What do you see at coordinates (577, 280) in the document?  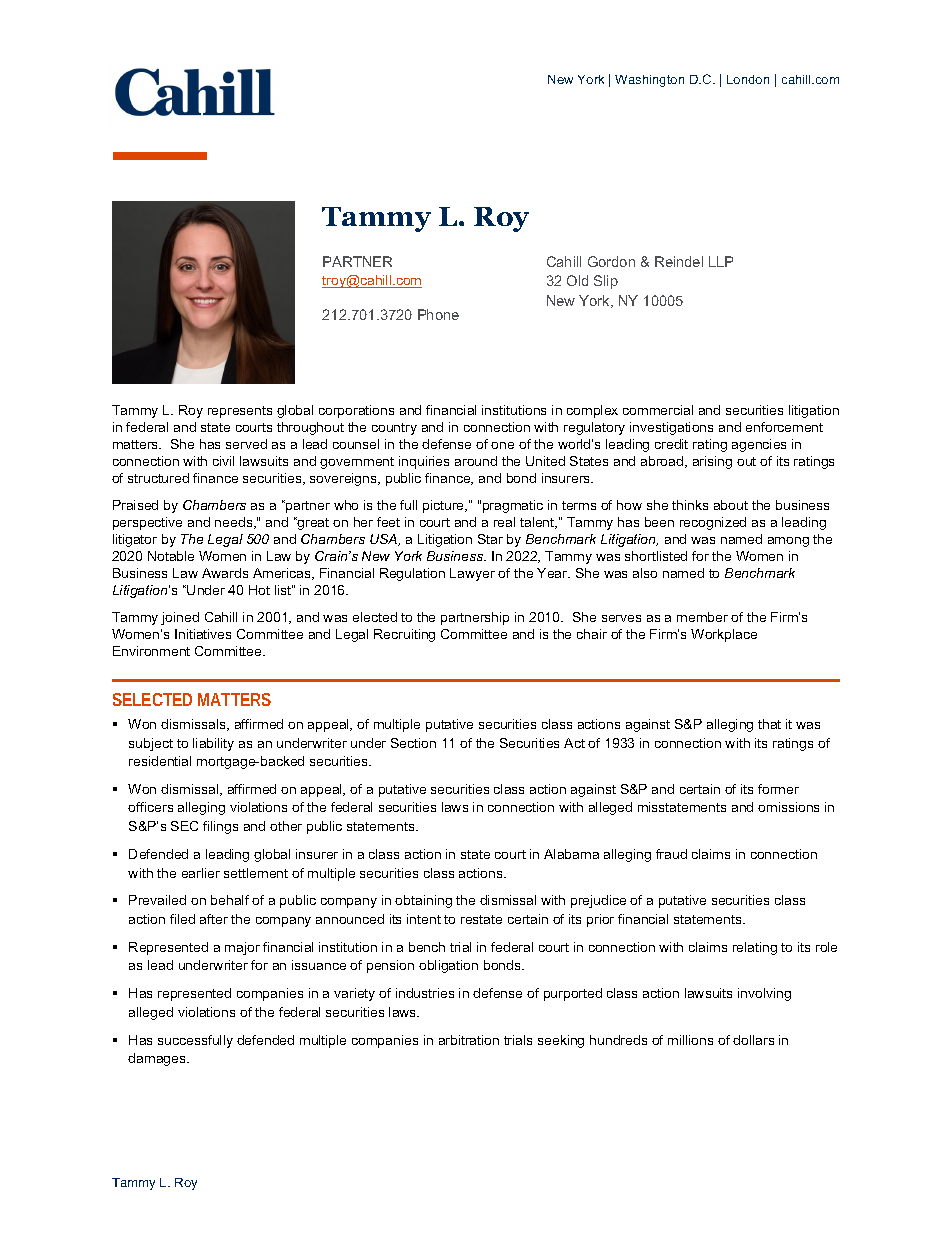 I see `Old` at bounding box center [577, 280].
